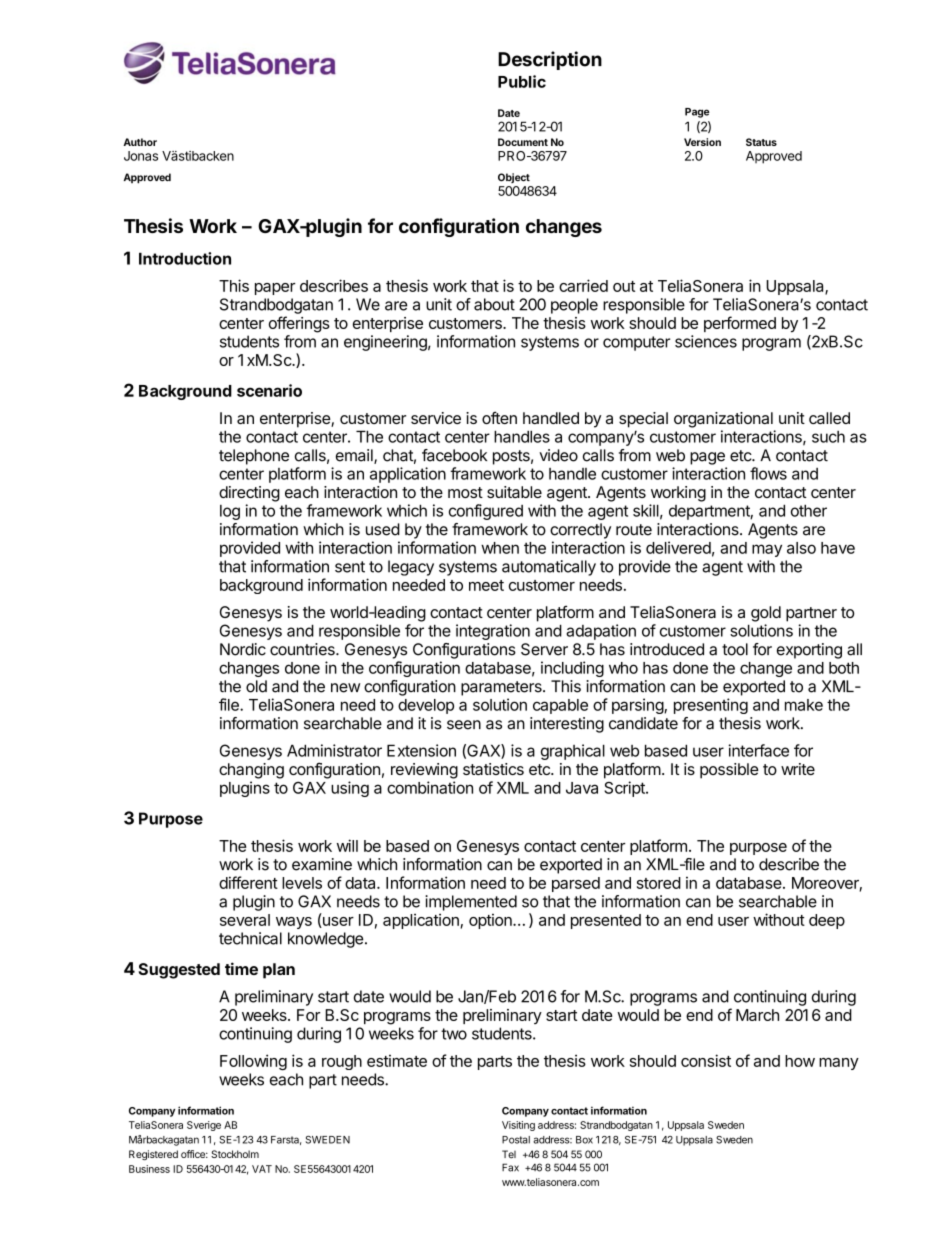 Image resolution: width=952 pixels, height=1233 pixels. I want to click on Sverige, so click(204, 1126).
